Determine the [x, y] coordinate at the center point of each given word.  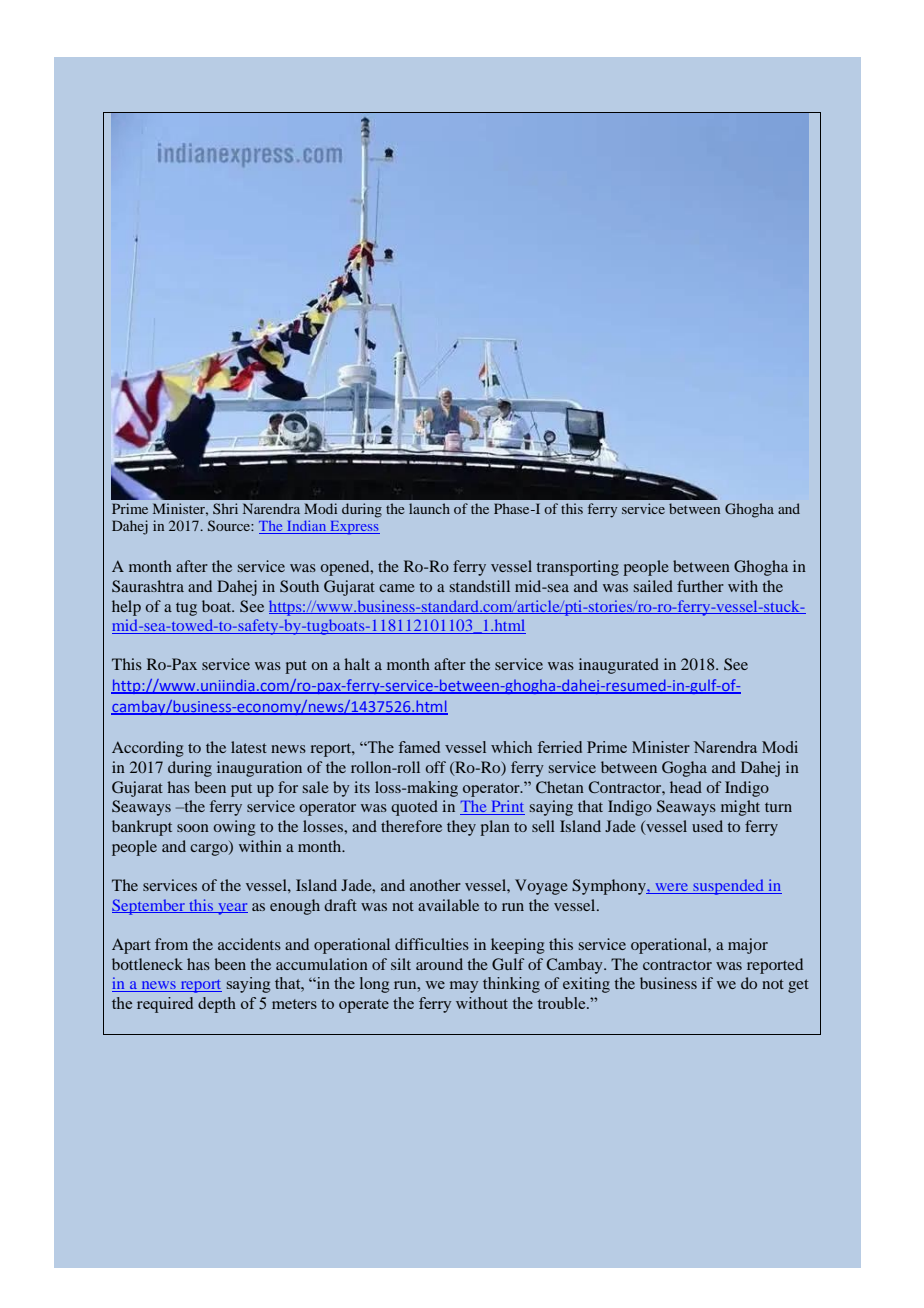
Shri [225, 508]
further [700, 586]
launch [429, 508]
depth [217, 1005]
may [464, 987]
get [798, 986]
